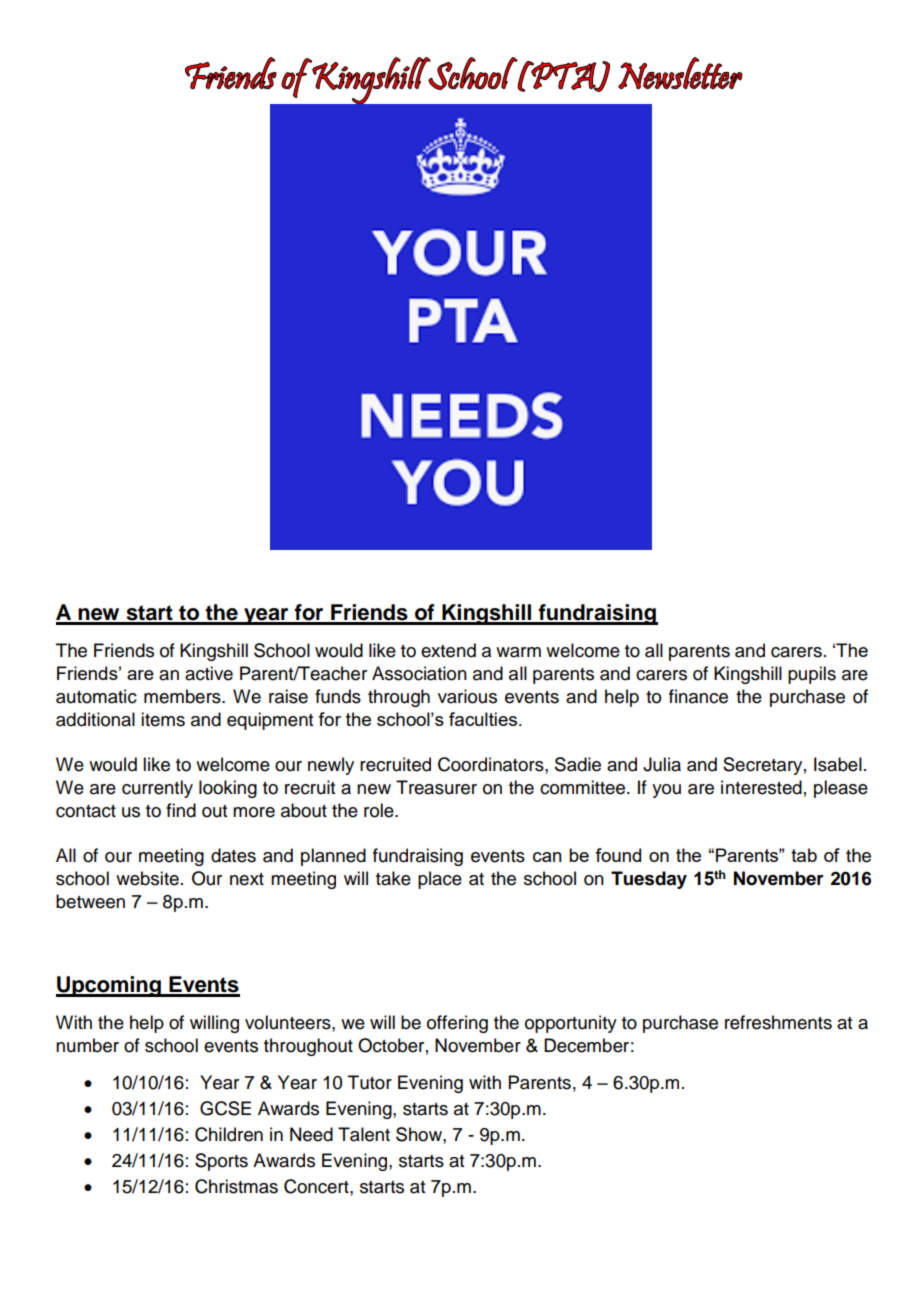  Describe the element at coordinates (364, 1134) in the screenshot. I see `Talent` at that location.
